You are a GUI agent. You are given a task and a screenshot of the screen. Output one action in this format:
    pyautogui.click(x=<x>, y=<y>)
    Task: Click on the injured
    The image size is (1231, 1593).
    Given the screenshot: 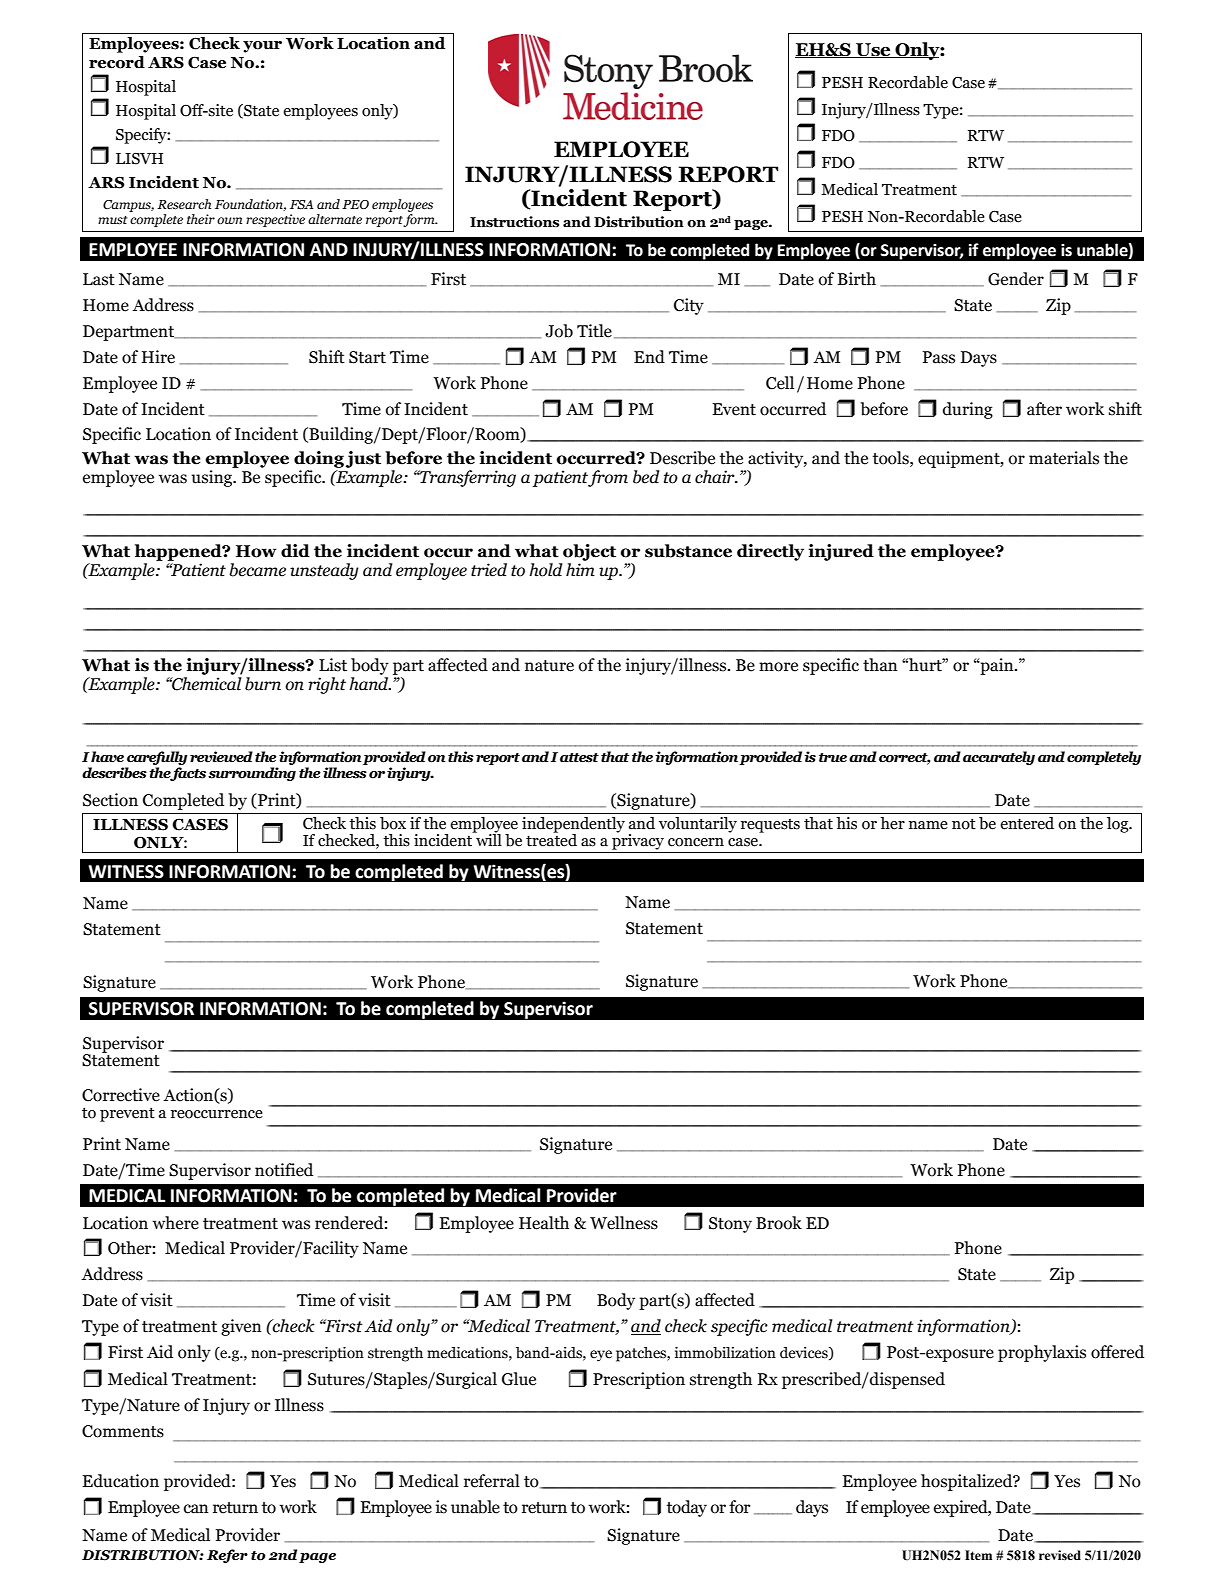 What is the action you would take?
    pyautogui.click(x=841, y=552)
